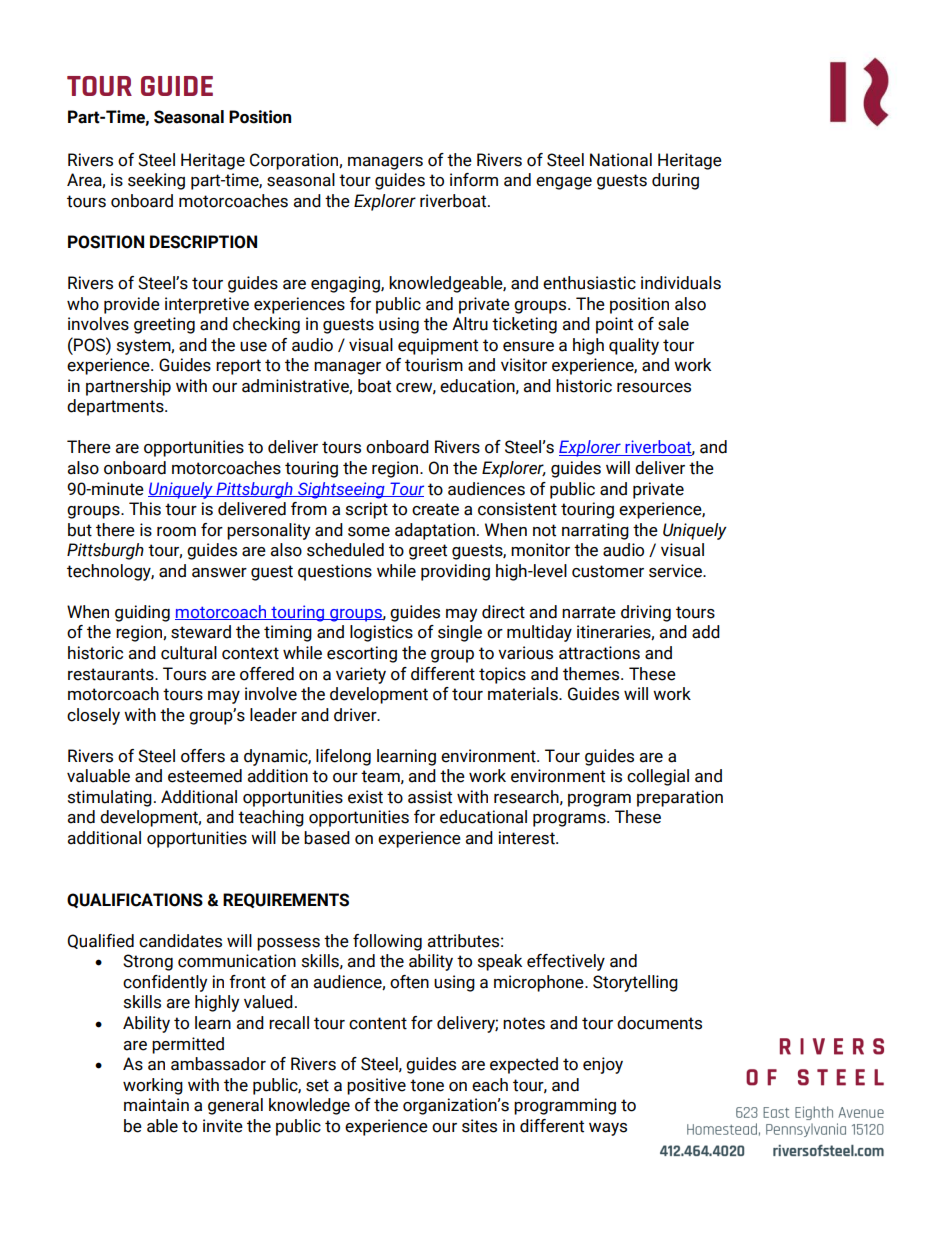 The image size is (952, 1233). What do you see at coordinates (658, 777) in the screenshot?
I see `collegial` at bounding box center [658, 777].
